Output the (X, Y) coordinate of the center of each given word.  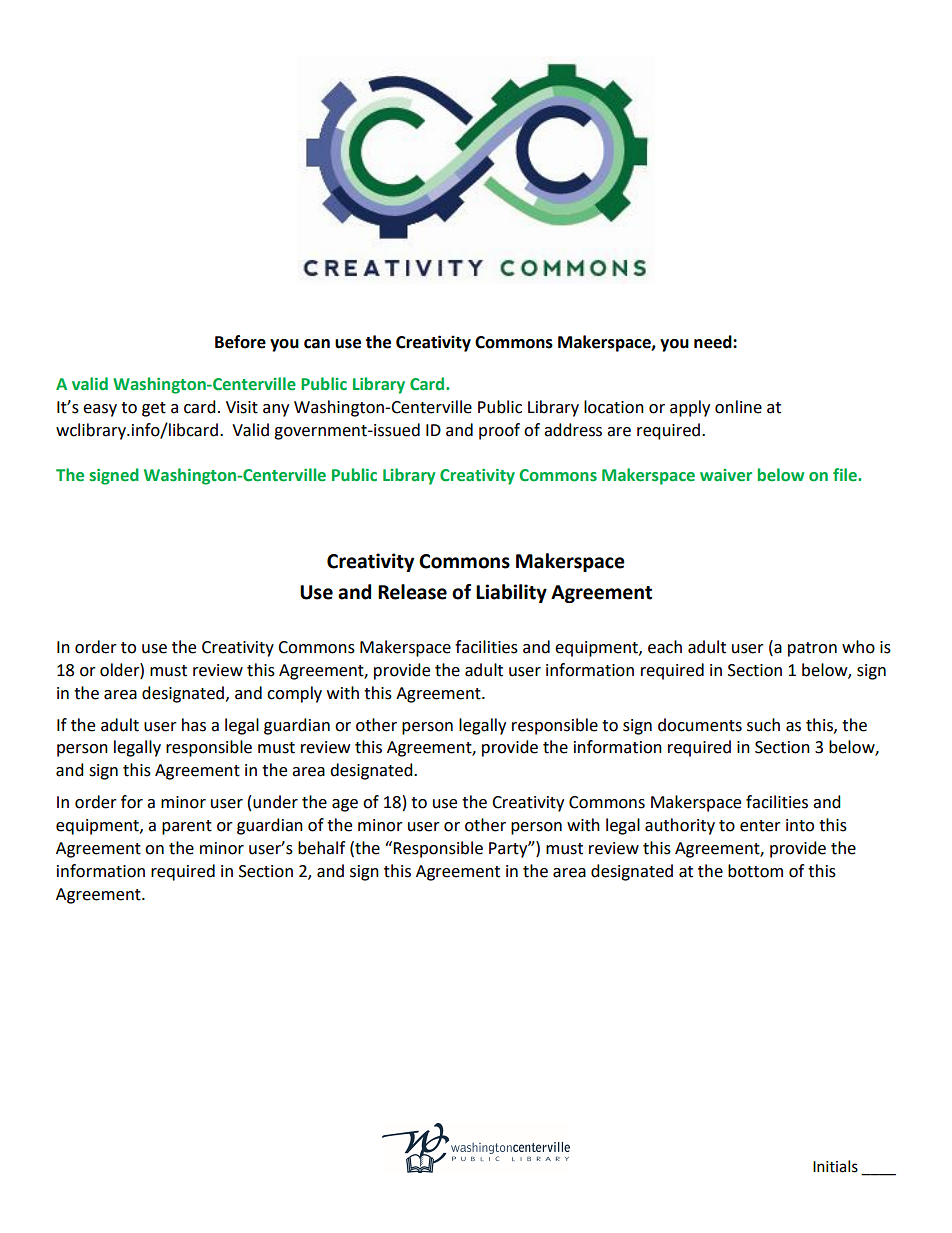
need (714, 342)
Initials (835, 1166)
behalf (321, 848)
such (763, 725)
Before (240, 342)
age (345, 805)
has (194, 725)
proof (499, 431)
